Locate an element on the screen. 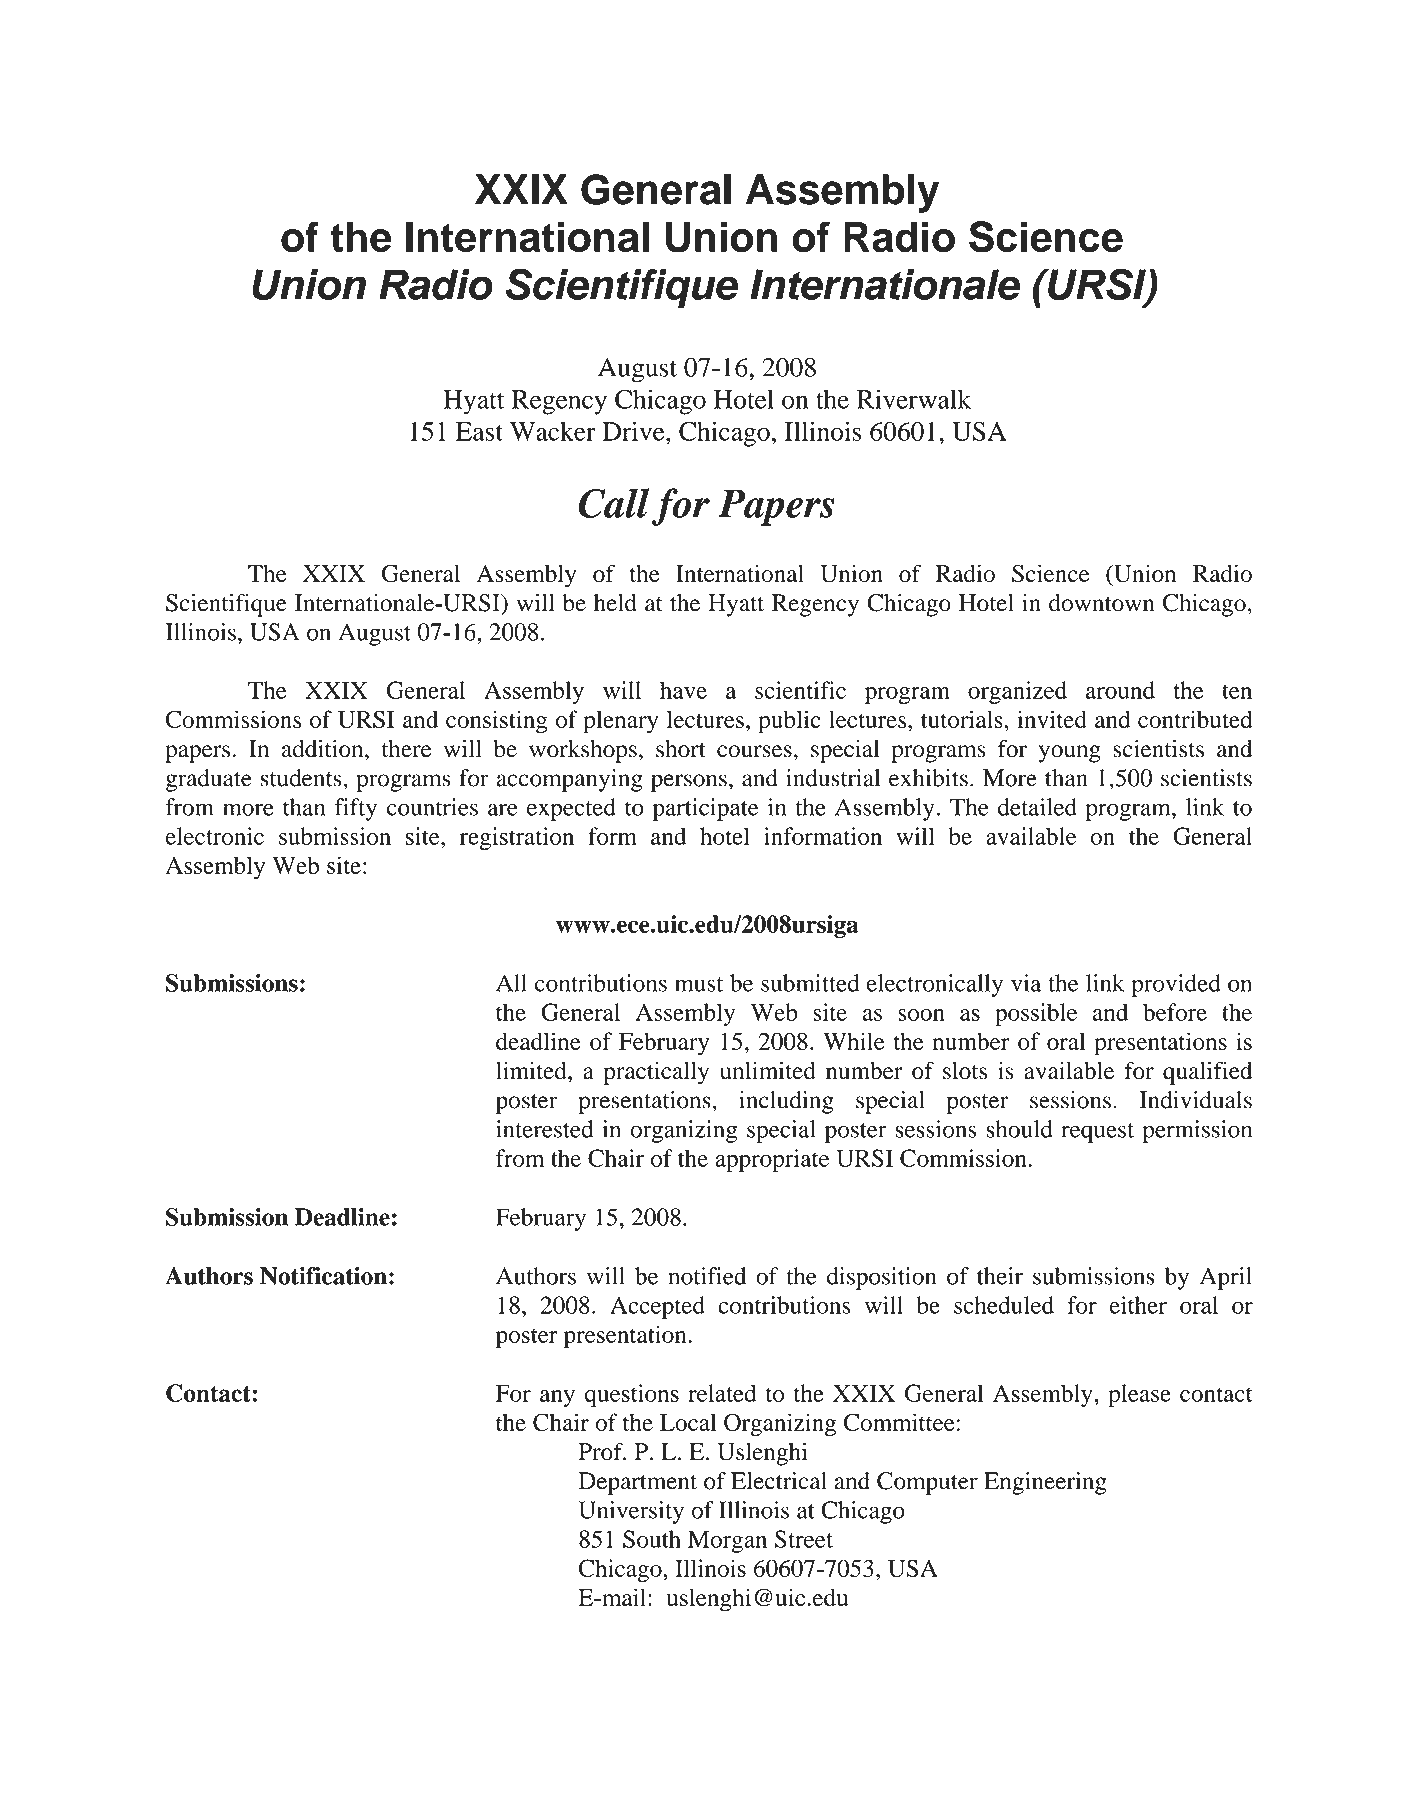 This screenshot has width=1404, height=1817. Riverwalk is located at coordinates (914, 399).
